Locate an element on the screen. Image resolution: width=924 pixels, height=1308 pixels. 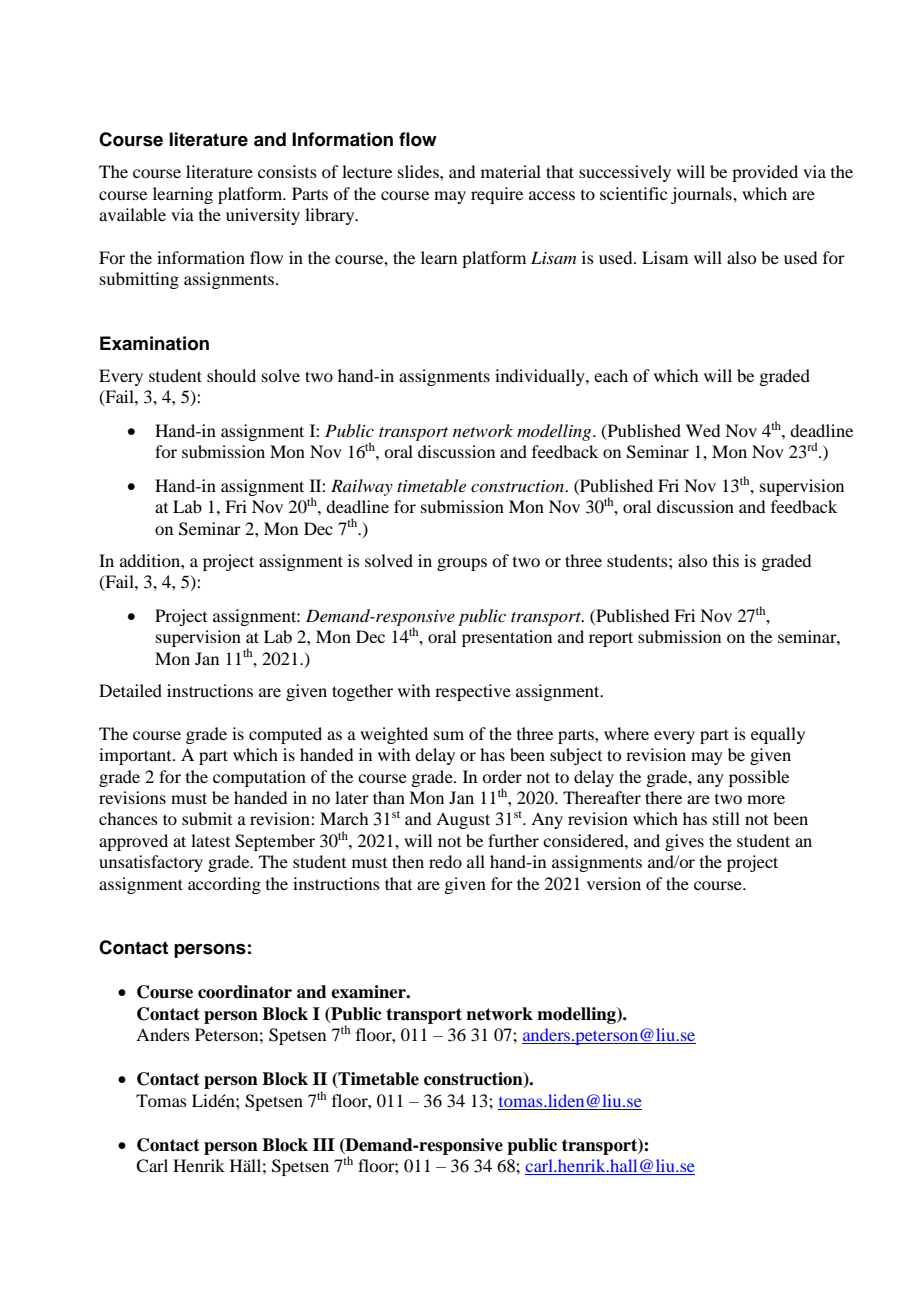
redo is located at coordinates (445, 861).
